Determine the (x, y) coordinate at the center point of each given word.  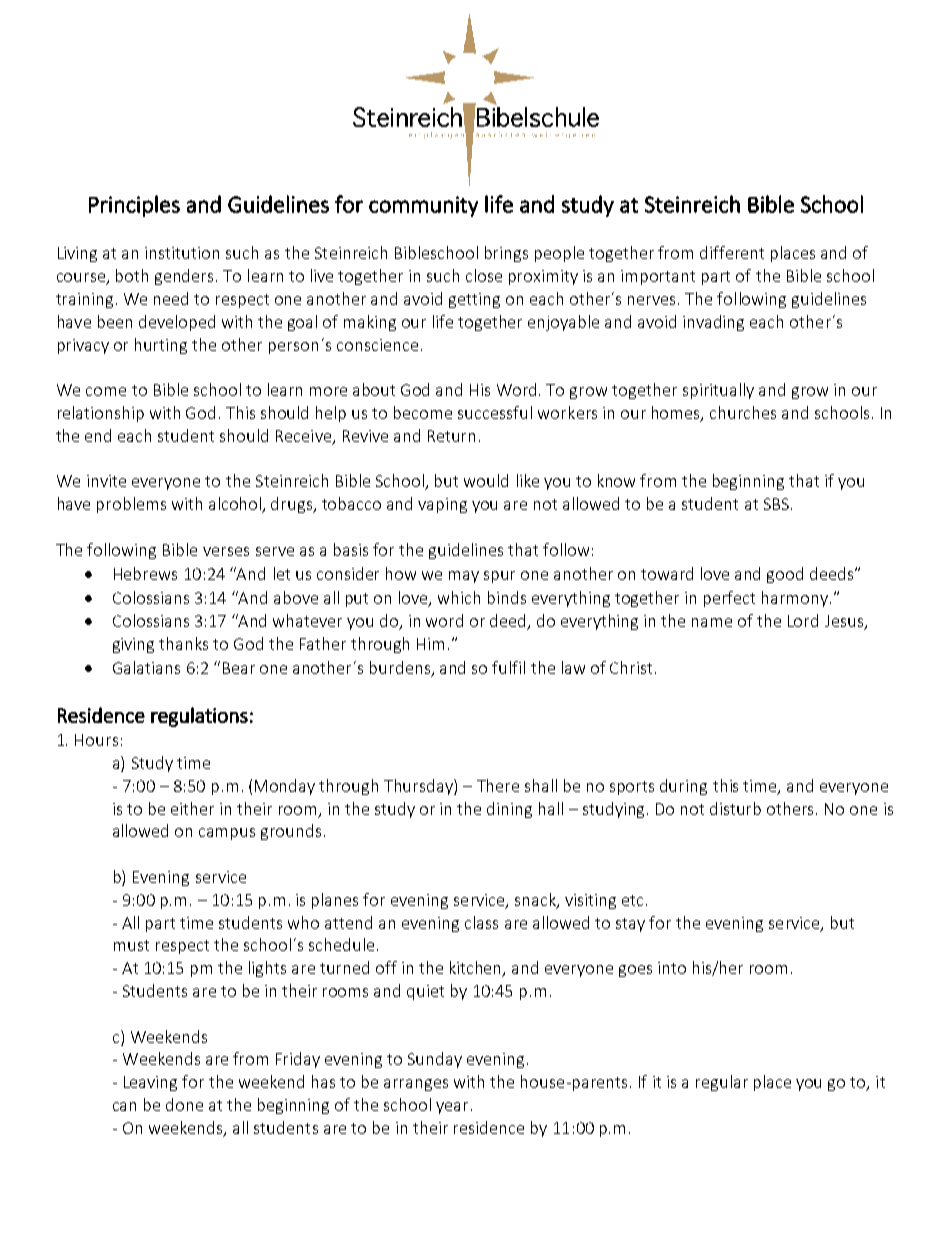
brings (506, 254)
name (712, 622)
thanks (183, 643)
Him (430, 644)
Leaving (150, 1083)
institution (182, 253)
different (732, 252)
